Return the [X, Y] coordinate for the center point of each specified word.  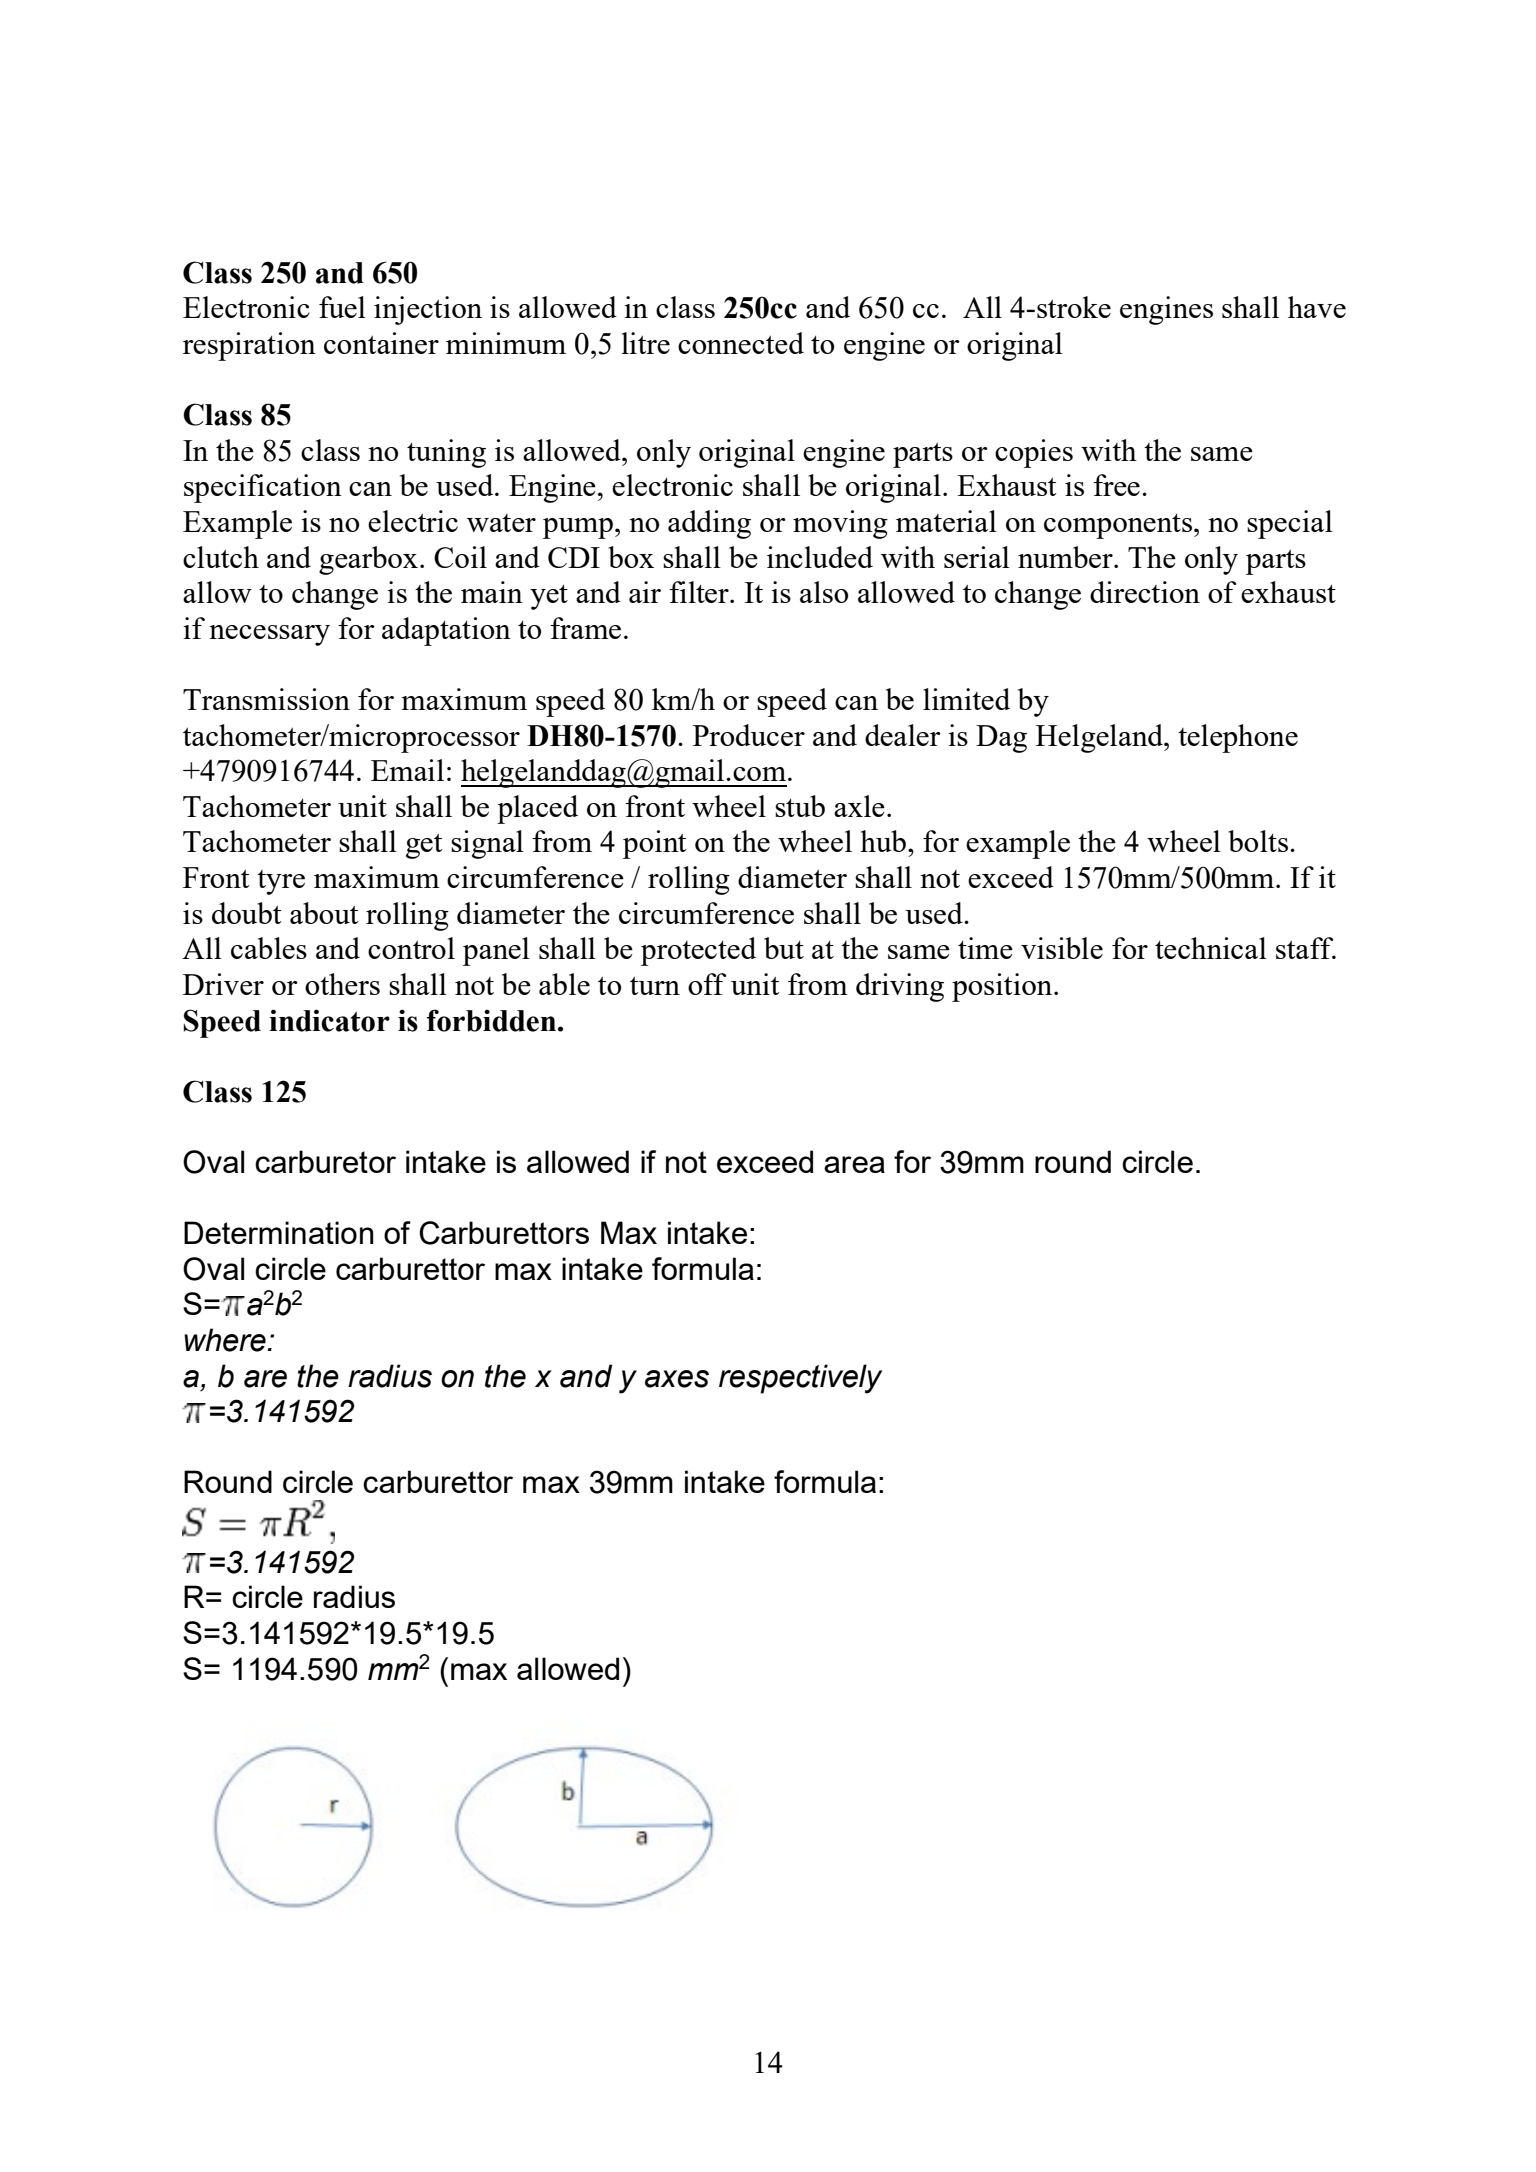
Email [407, 770]
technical [1211, 948]
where [226, 1340]
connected [741, 343]
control [411, 948]
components [1118, 526]
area [854, 1164]
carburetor [325, 1161]
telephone [1238, 738]
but [784, 948]
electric [413, 521]
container [381, 343]
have [1317, 307]
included [820, 557]
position [1003, 987]
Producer [749, 735]
